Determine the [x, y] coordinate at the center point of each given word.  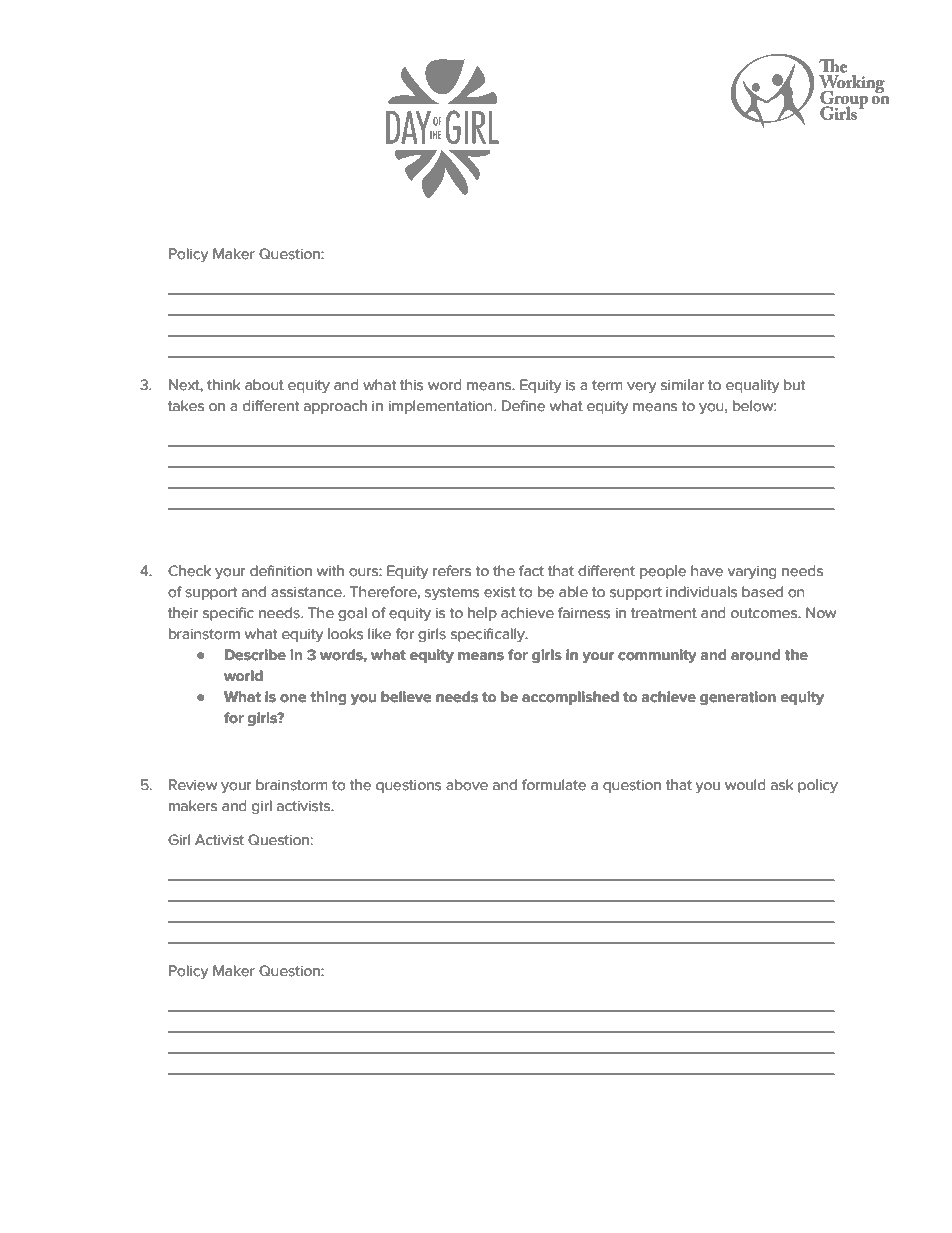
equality [752, 386]
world [243, 676]
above [467, 785]
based [762, 592]
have [707, 571]
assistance [307, 592]
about [264, 385]
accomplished [570, 698]
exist [500, 592]
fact [531, 571]
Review [193, 785]
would [745, 785]
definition [281, 571]
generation [738, 698]
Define [523, 406]
